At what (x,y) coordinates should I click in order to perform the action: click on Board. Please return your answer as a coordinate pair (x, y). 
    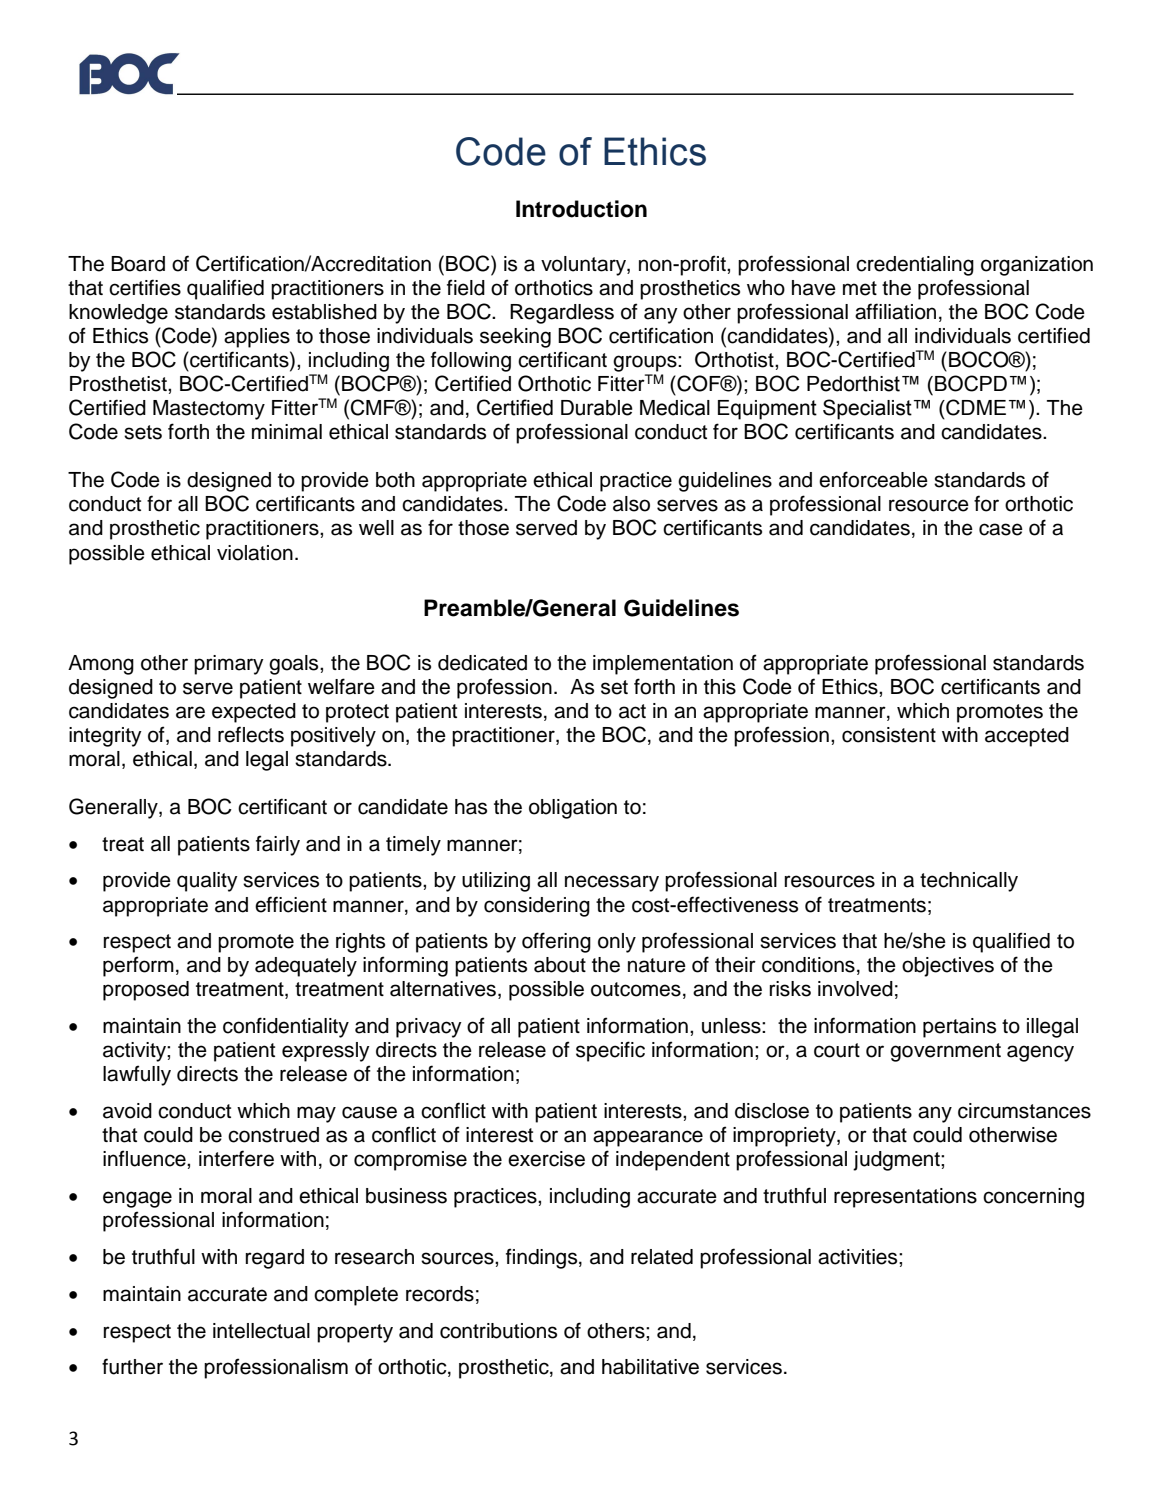
    Looking at the image, I should click on (138, 264).
